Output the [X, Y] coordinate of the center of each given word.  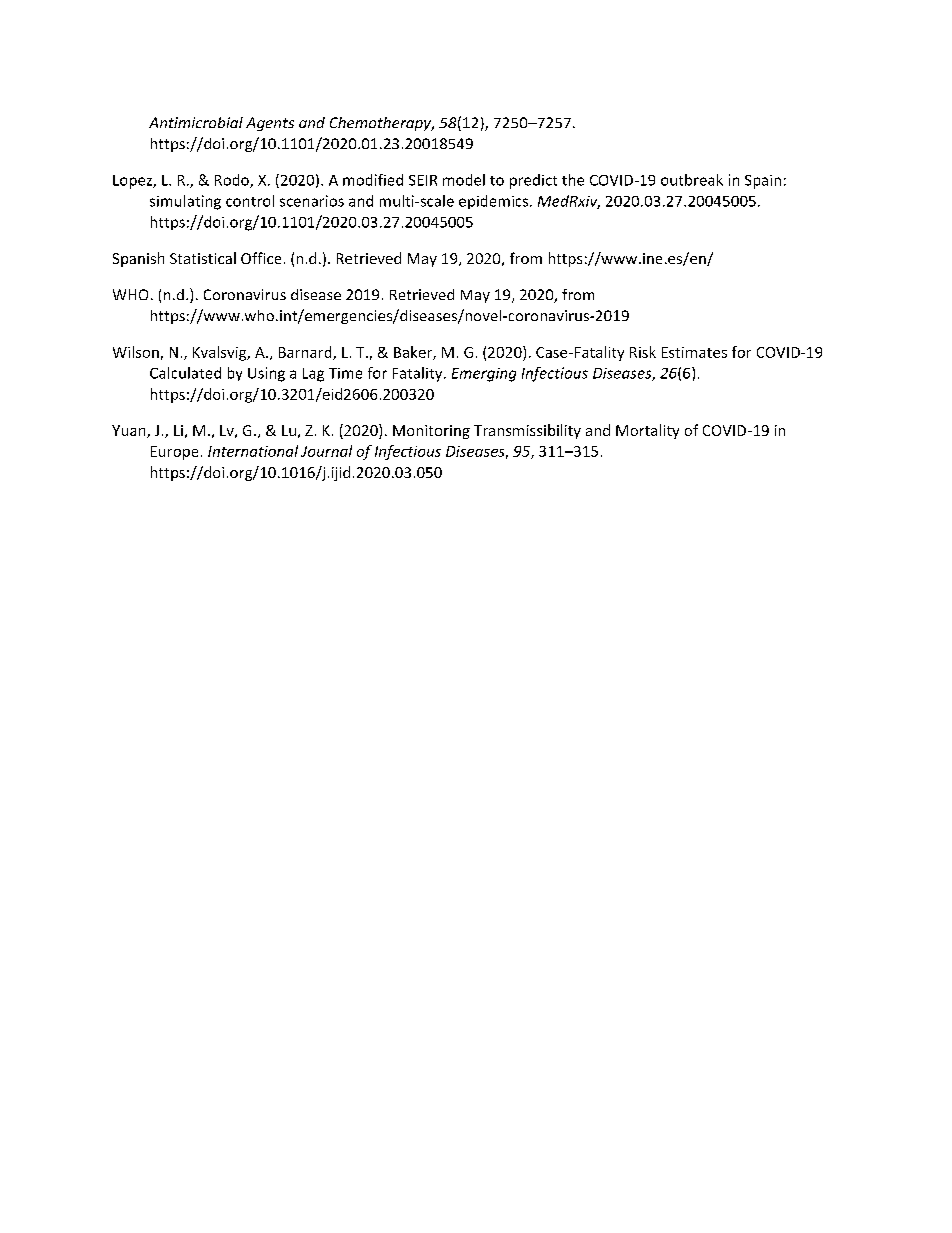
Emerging [484, 375]
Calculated [185, 373]
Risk [643, 352]
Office [261, 258]
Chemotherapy [382, 124]
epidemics [495, 202]
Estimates [694, 352]
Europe [174, 453]
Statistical [203, 258]
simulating [185, 202]
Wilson [136, 352]
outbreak [692, 180]
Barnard [306, 353]
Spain [763, 182]
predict [533, 181]
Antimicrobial [196, 122]
